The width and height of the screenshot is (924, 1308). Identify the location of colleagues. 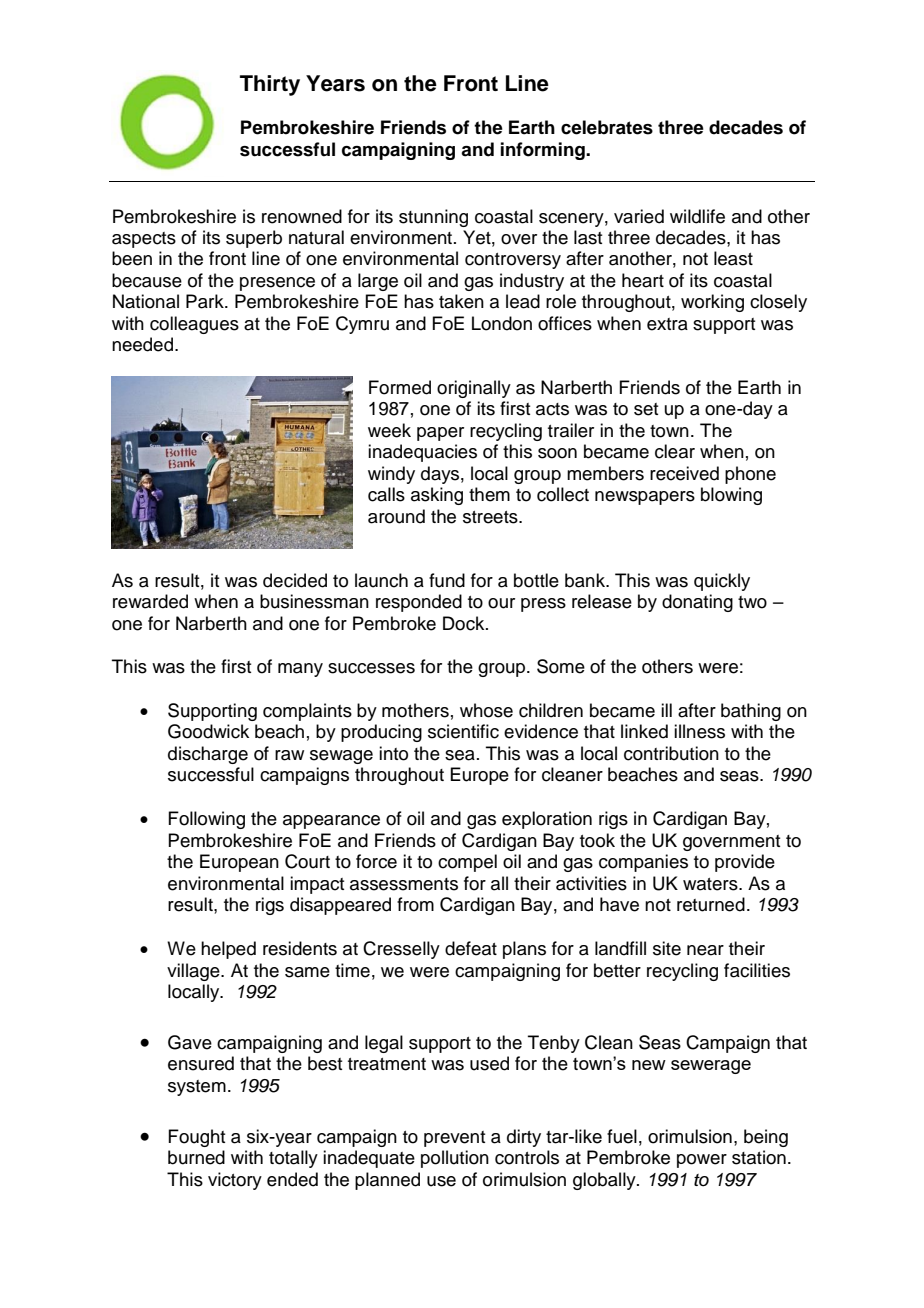
(194, 325).
